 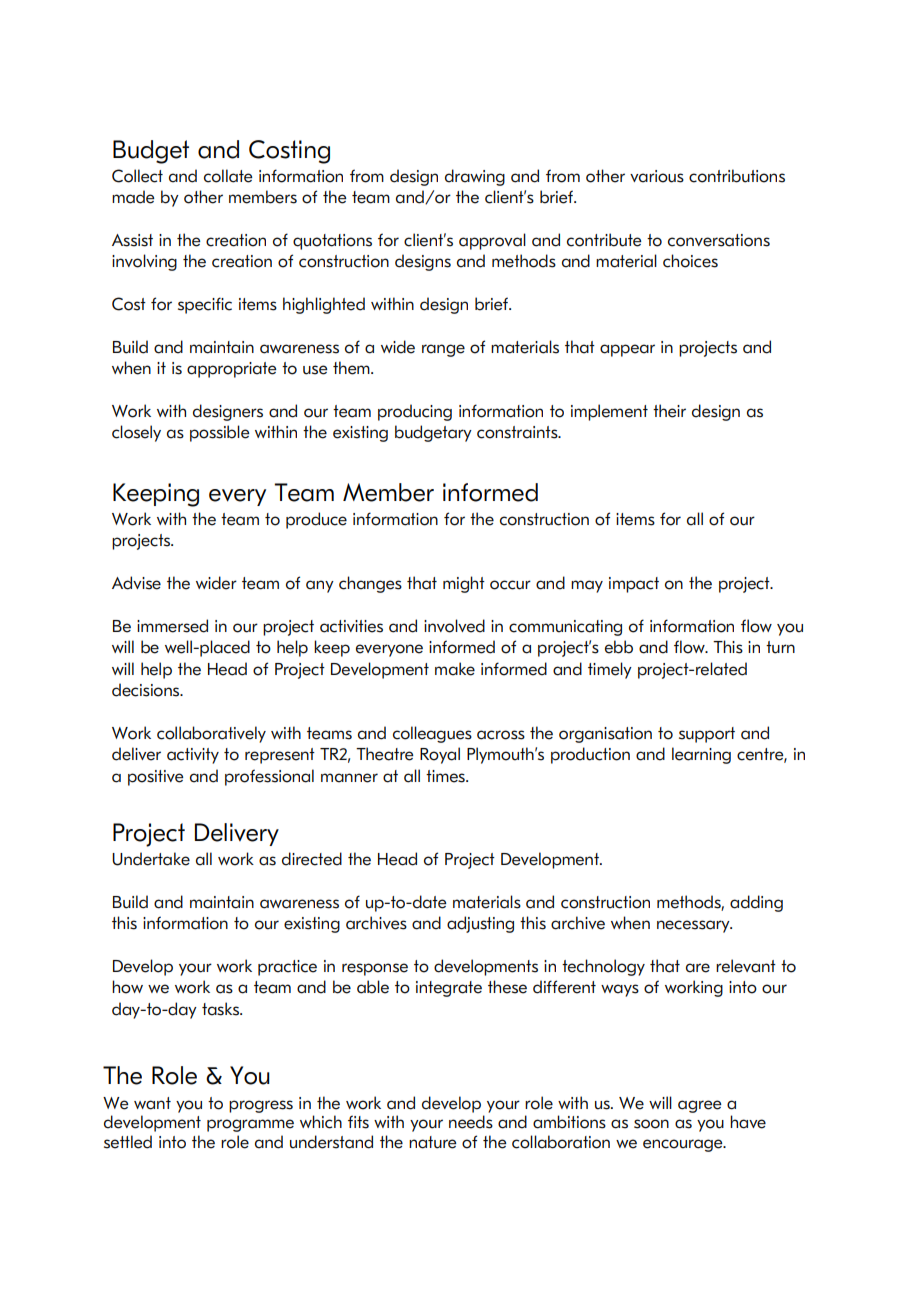 I want to click on conversations, so click(x=719, y=240).
